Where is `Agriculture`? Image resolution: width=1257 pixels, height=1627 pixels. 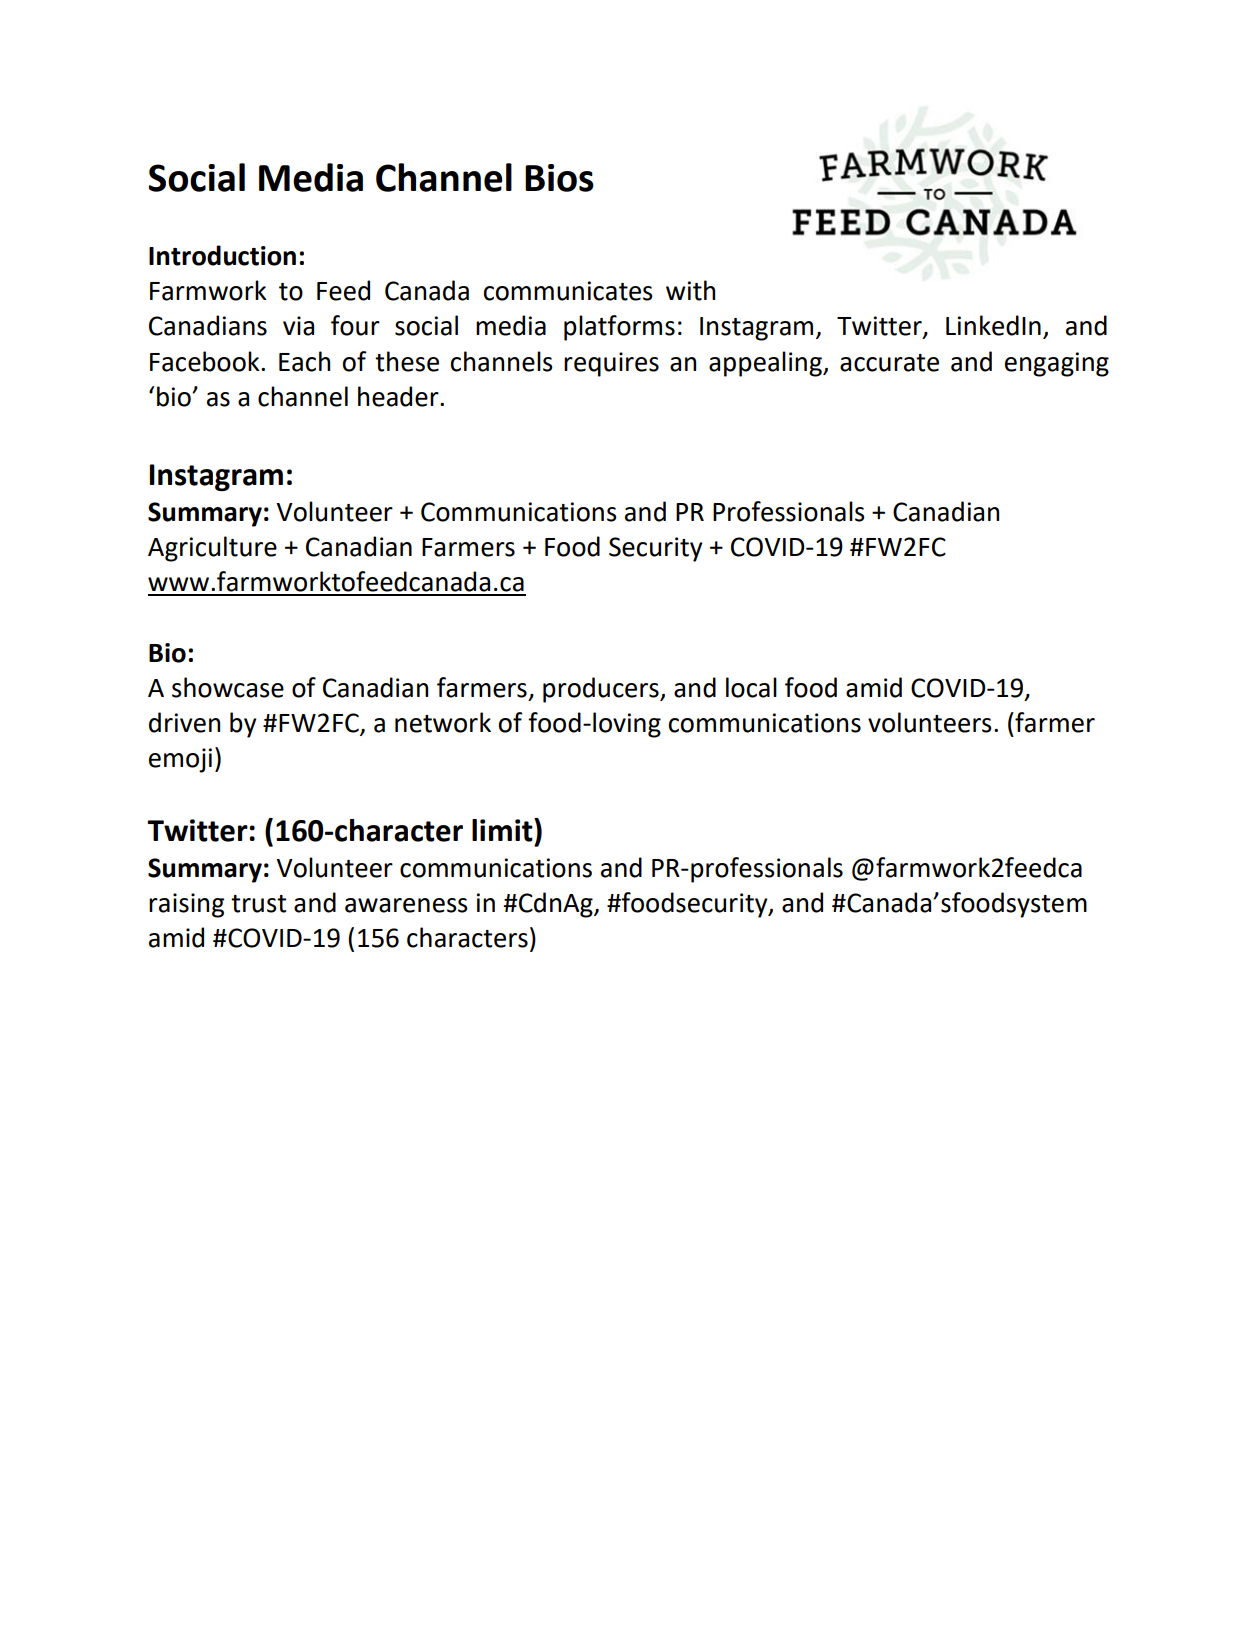
Agriculture is located at coordinates (212, 549).
